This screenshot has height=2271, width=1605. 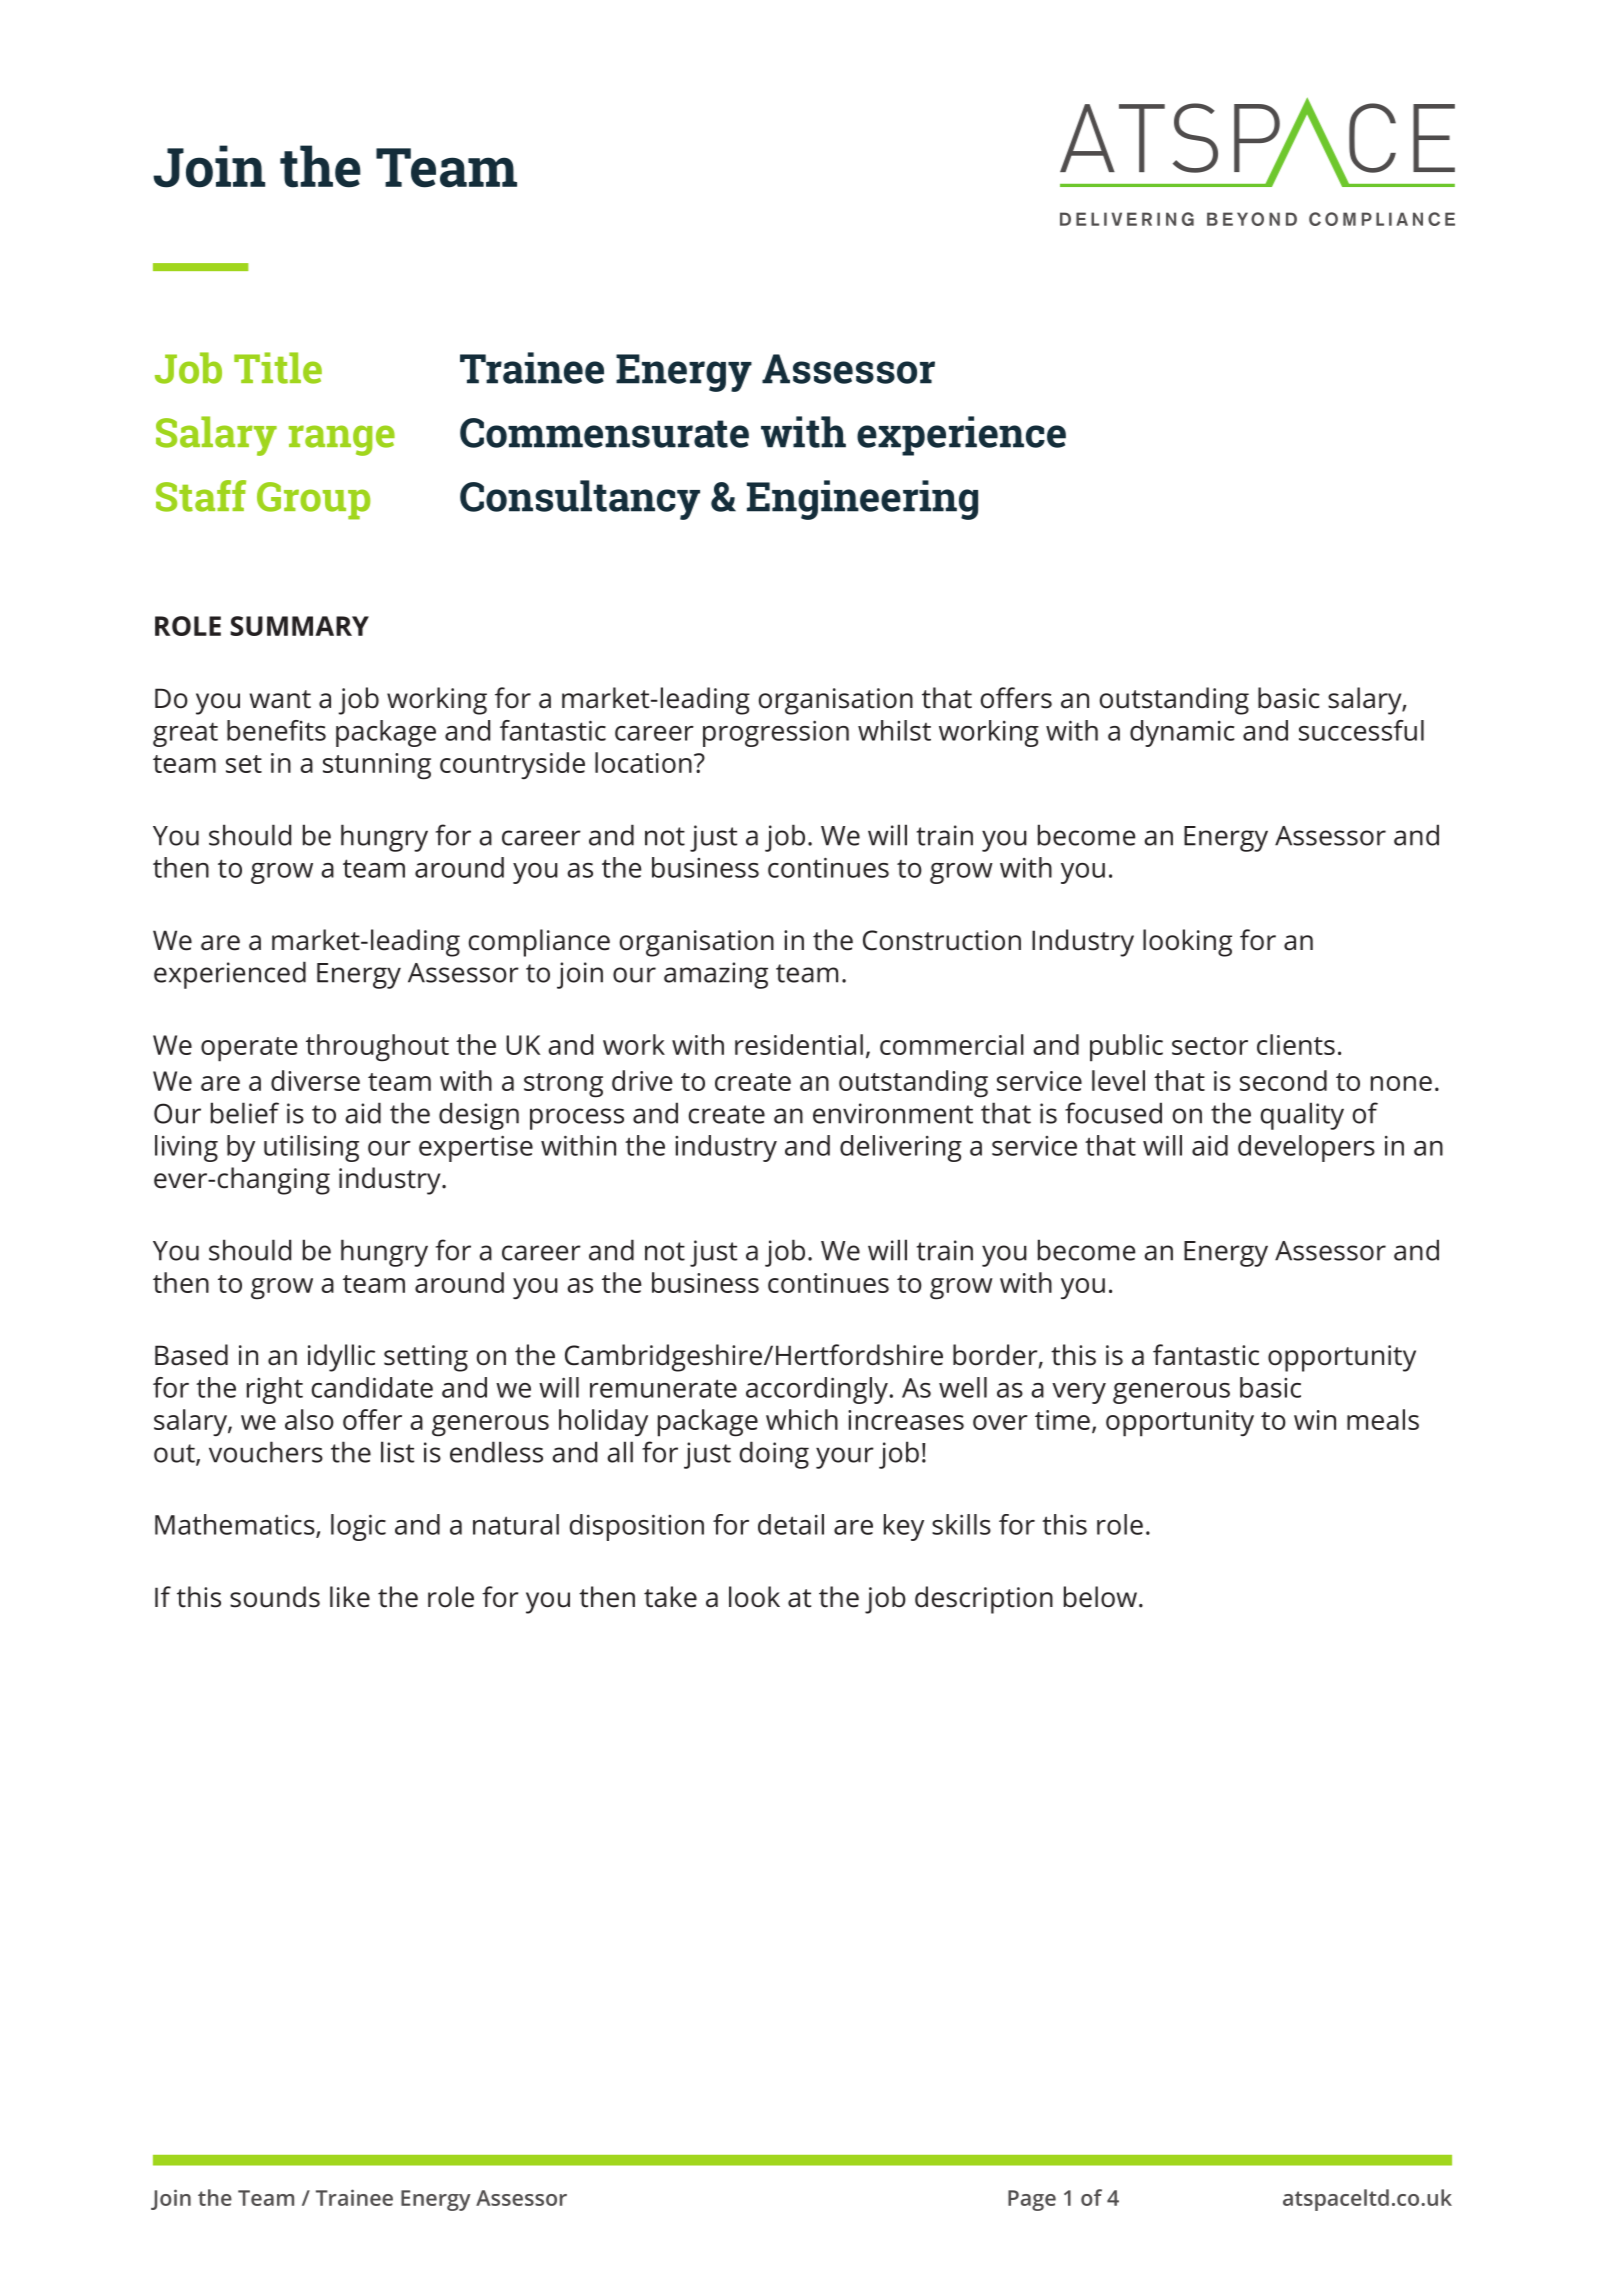 I want to click on residential, so click(x=799, y=1044).
